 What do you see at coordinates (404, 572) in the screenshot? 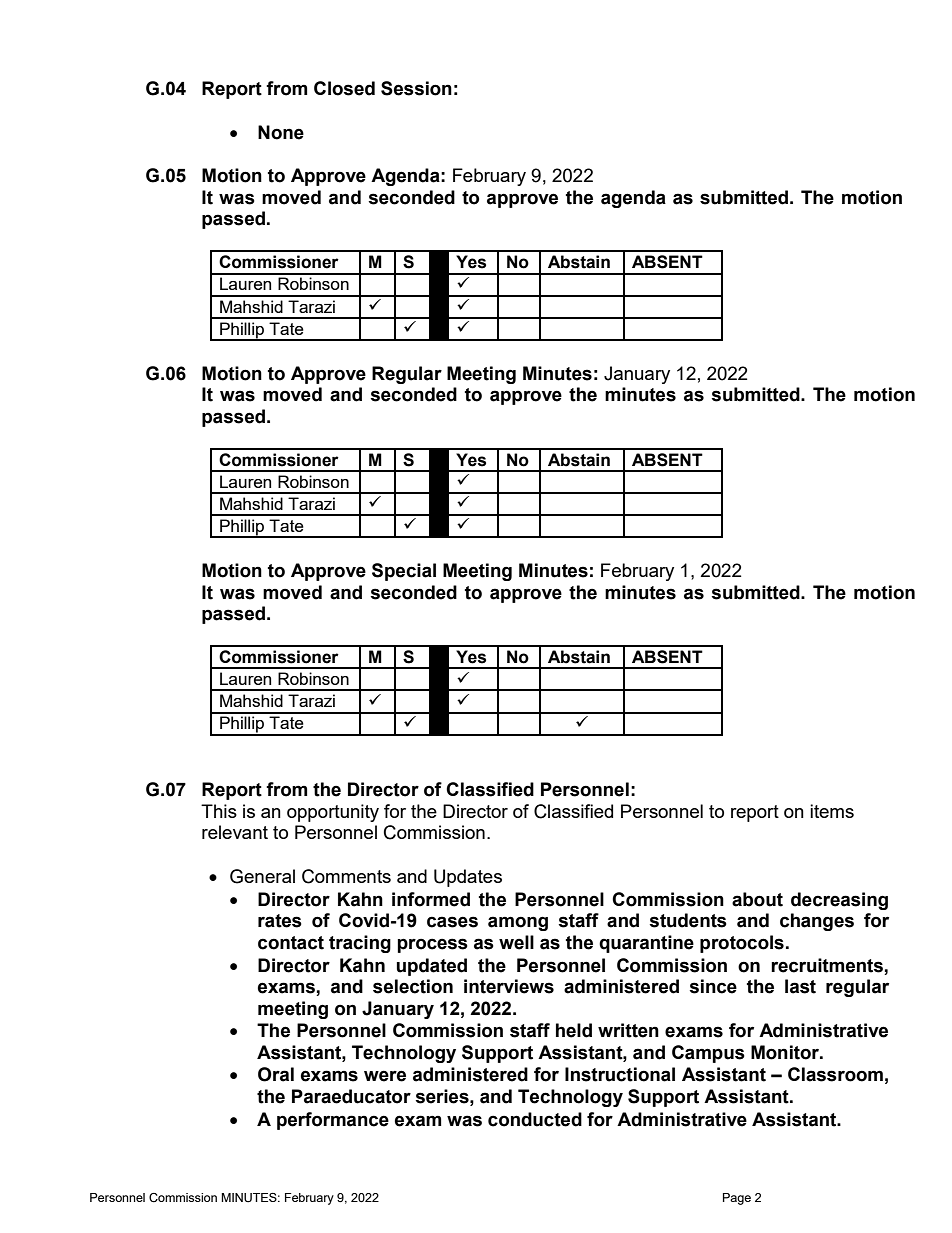
I see `Special` at bounding box center [404, 572].
